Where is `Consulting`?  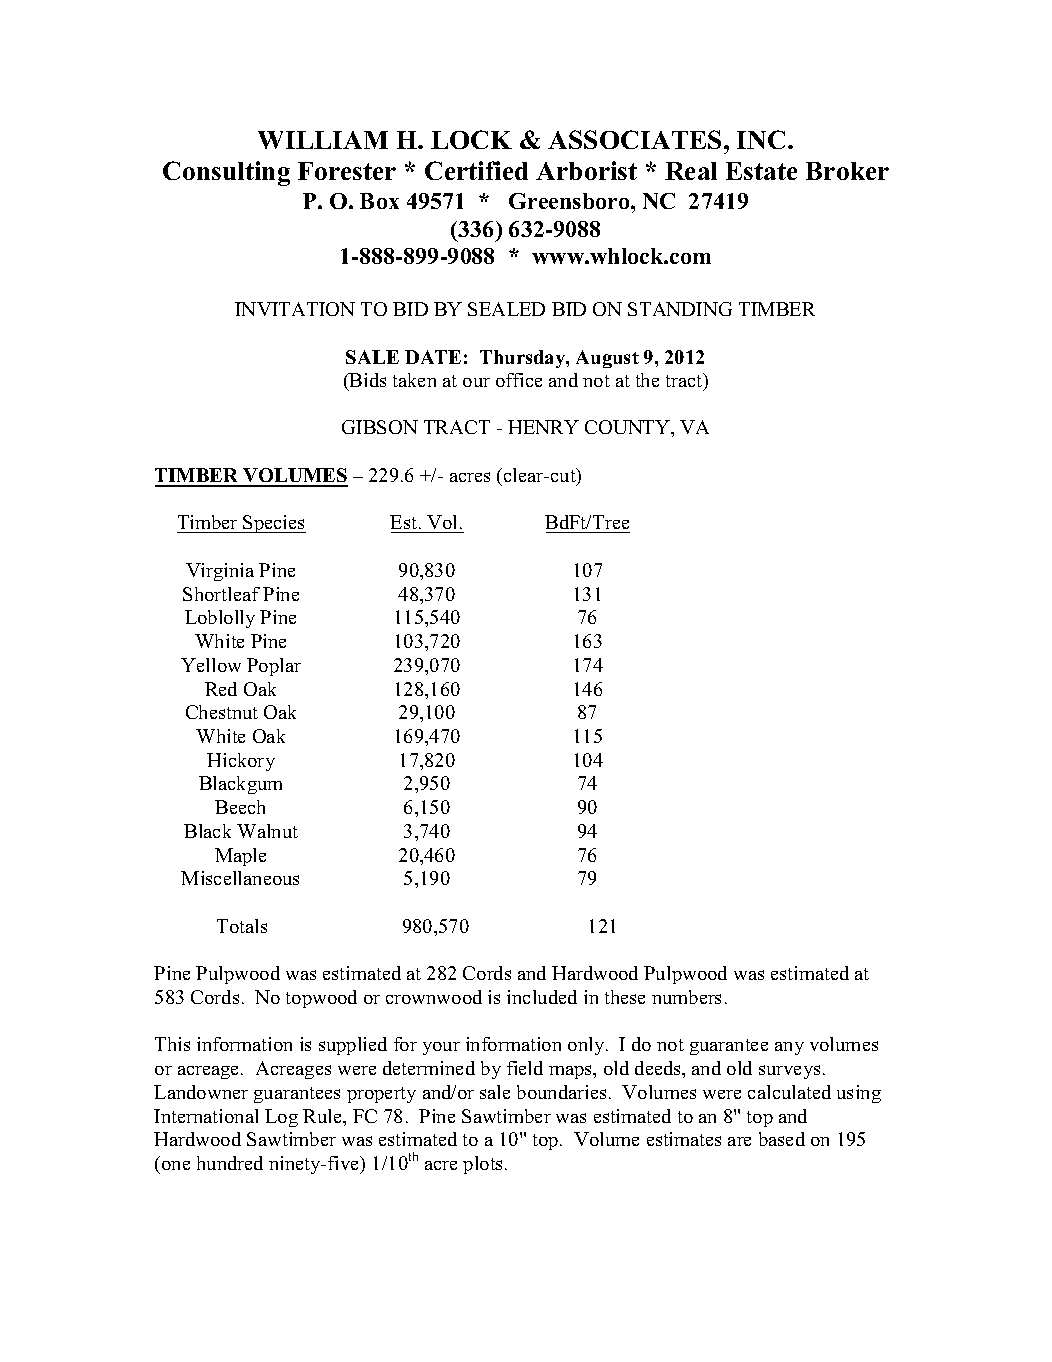
Consulting is located at coordinates (226, 173).
